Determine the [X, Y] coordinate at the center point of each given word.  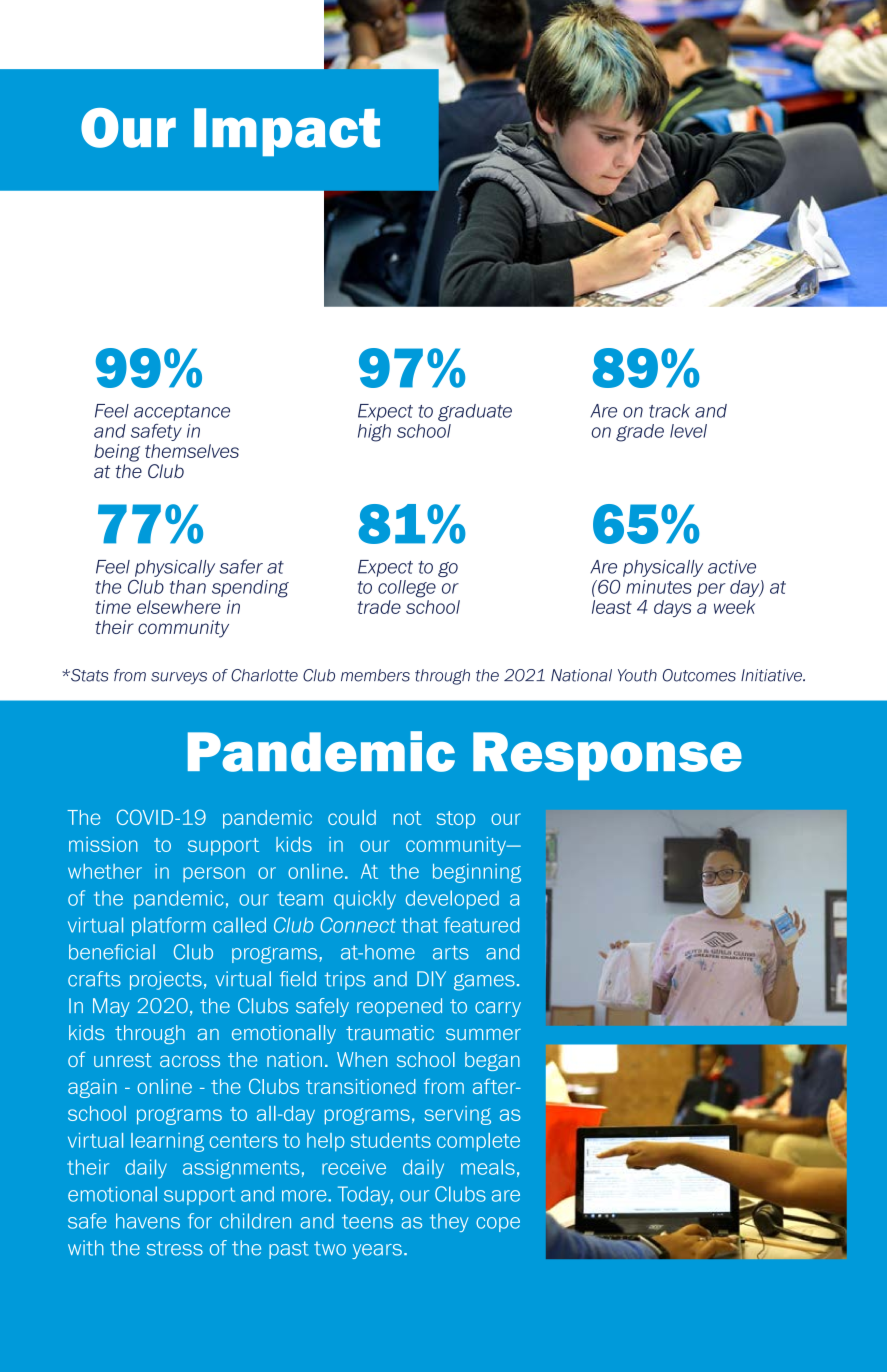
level [688, 431]
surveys [179, 678]
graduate [475, 412]
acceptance [182, 413]
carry [498, 1009]
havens [148, 1221]
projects [166, 980]
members [375, 675]
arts [451, 952]
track [669, 411]
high [374, 433]
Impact [287, 132]
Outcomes [699, 675]
